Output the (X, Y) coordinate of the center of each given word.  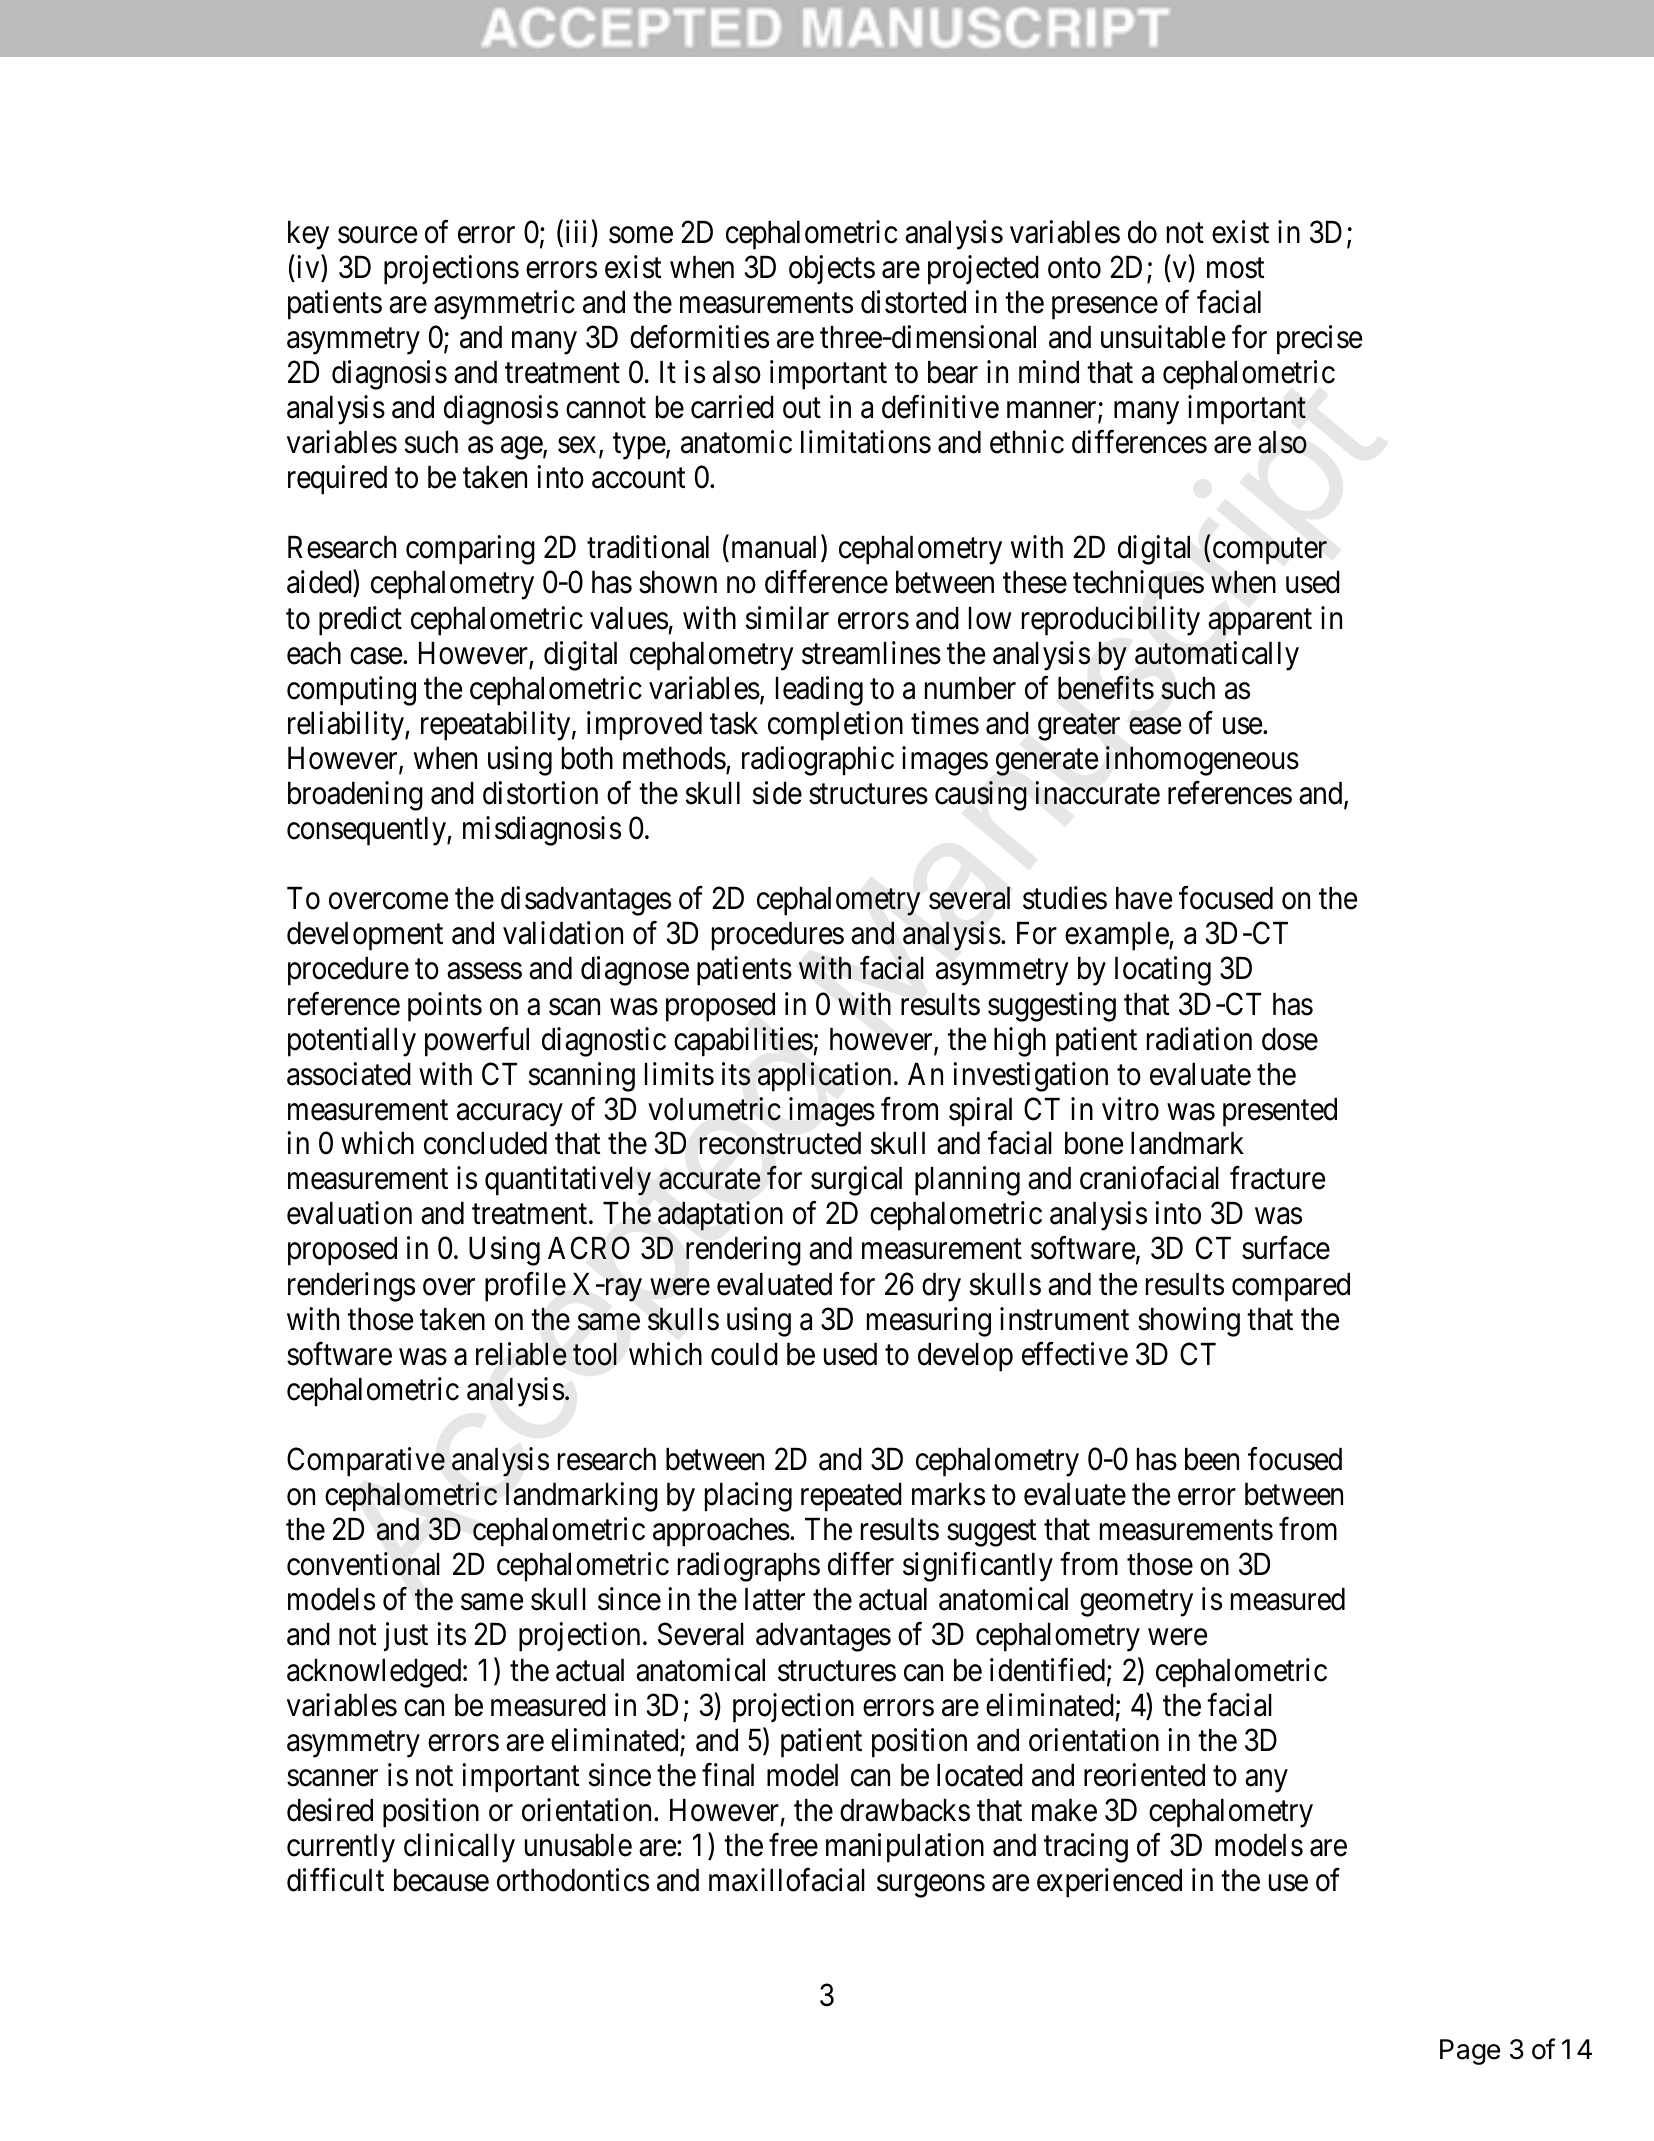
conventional (363, 1564)
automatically (1217, 656)
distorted (913, 302)
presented (1280, 1112)
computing (351, 691)
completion (835, 726)
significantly (978, 1567)
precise (1319, 340)
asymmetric (504, 305)
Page (1470, 2052)
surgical (856, 1181)
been (1212, 1459)
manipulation (905, 1848)
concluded (485, 1143)
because (441, 1880)
